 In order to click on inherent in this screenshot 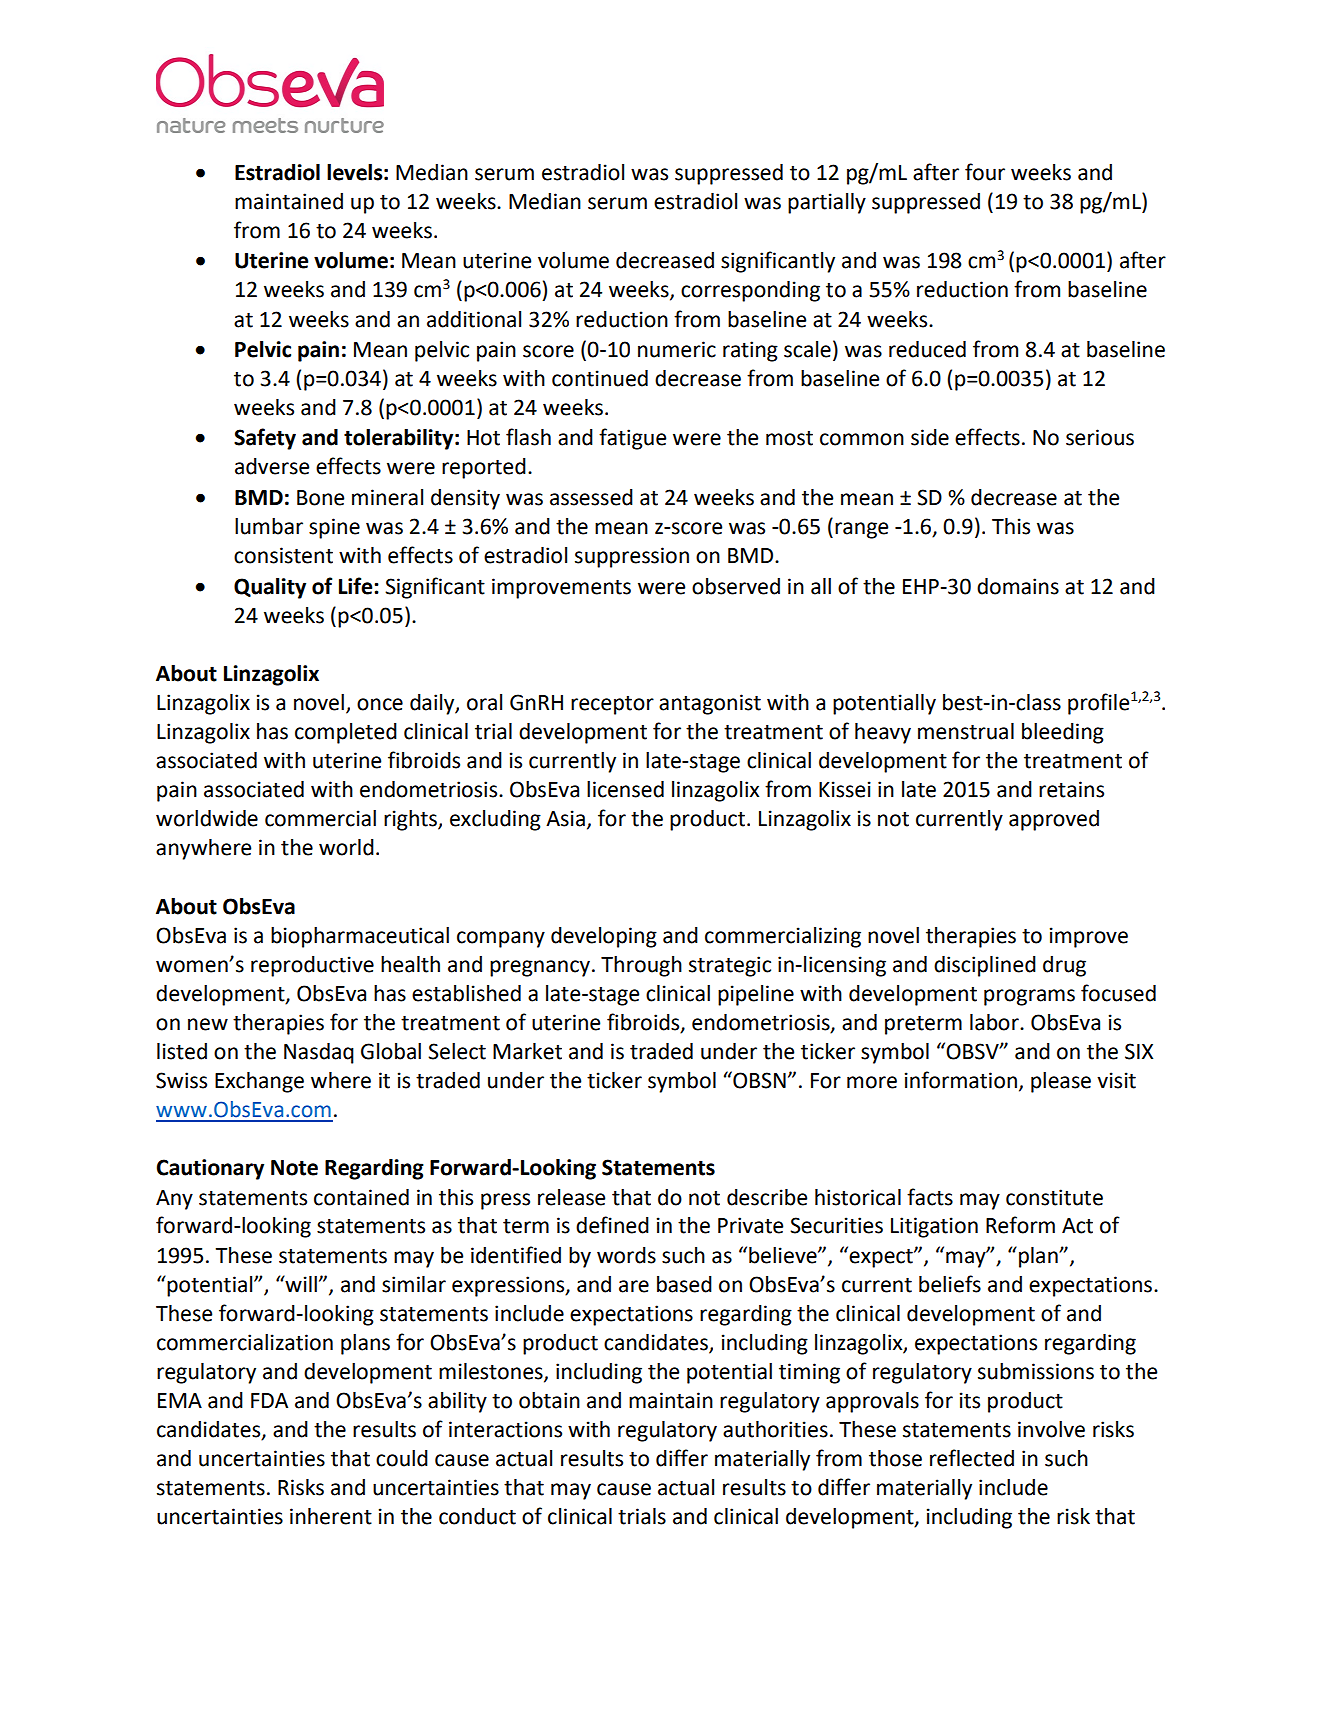, I will do `click(331, 1516)`.
